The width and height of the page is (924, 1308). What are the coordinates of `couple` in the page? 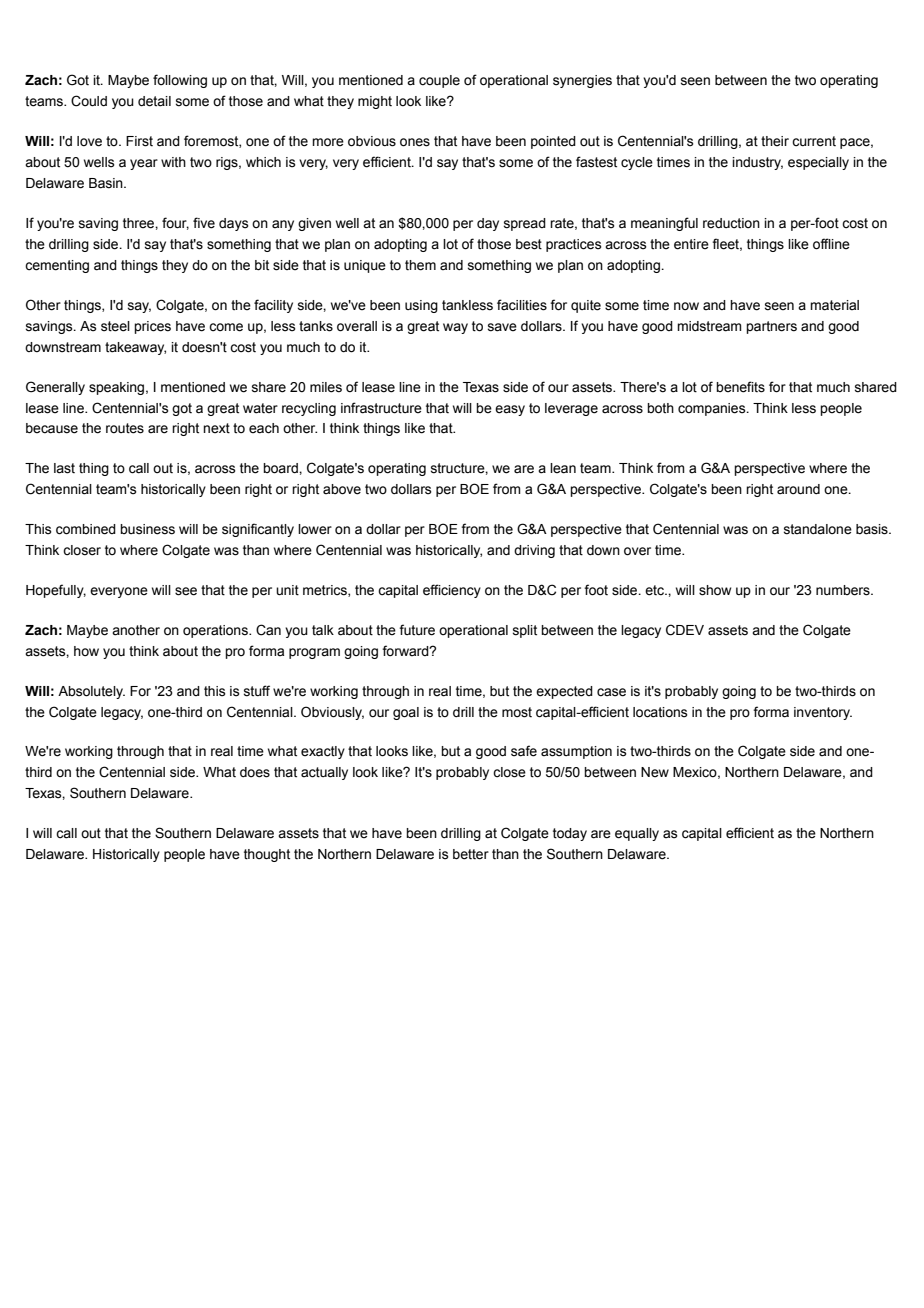 It's located at (439, 81).
